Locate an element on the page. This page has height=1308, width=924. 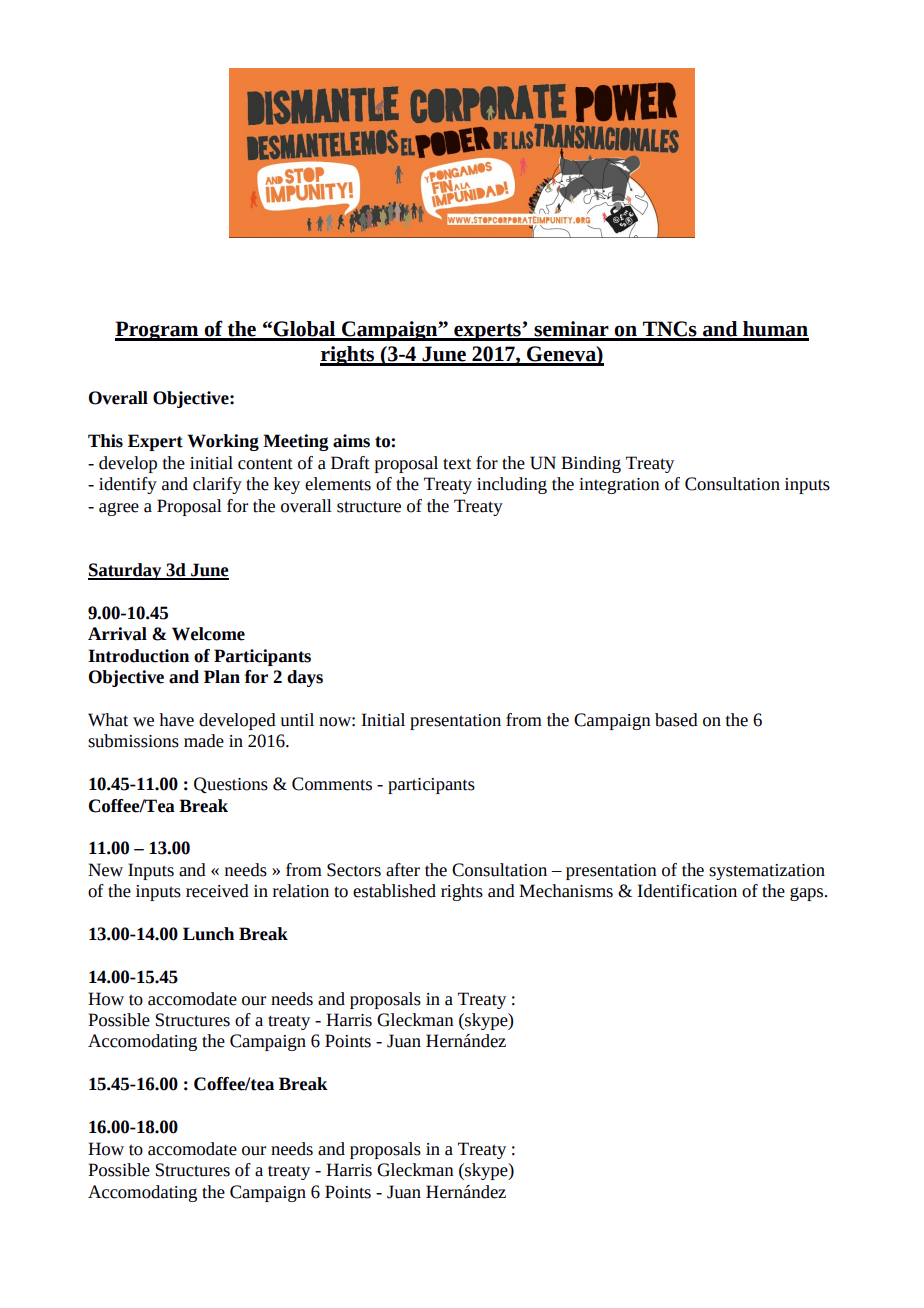
Lunch is located at coordinates (208, 934).
